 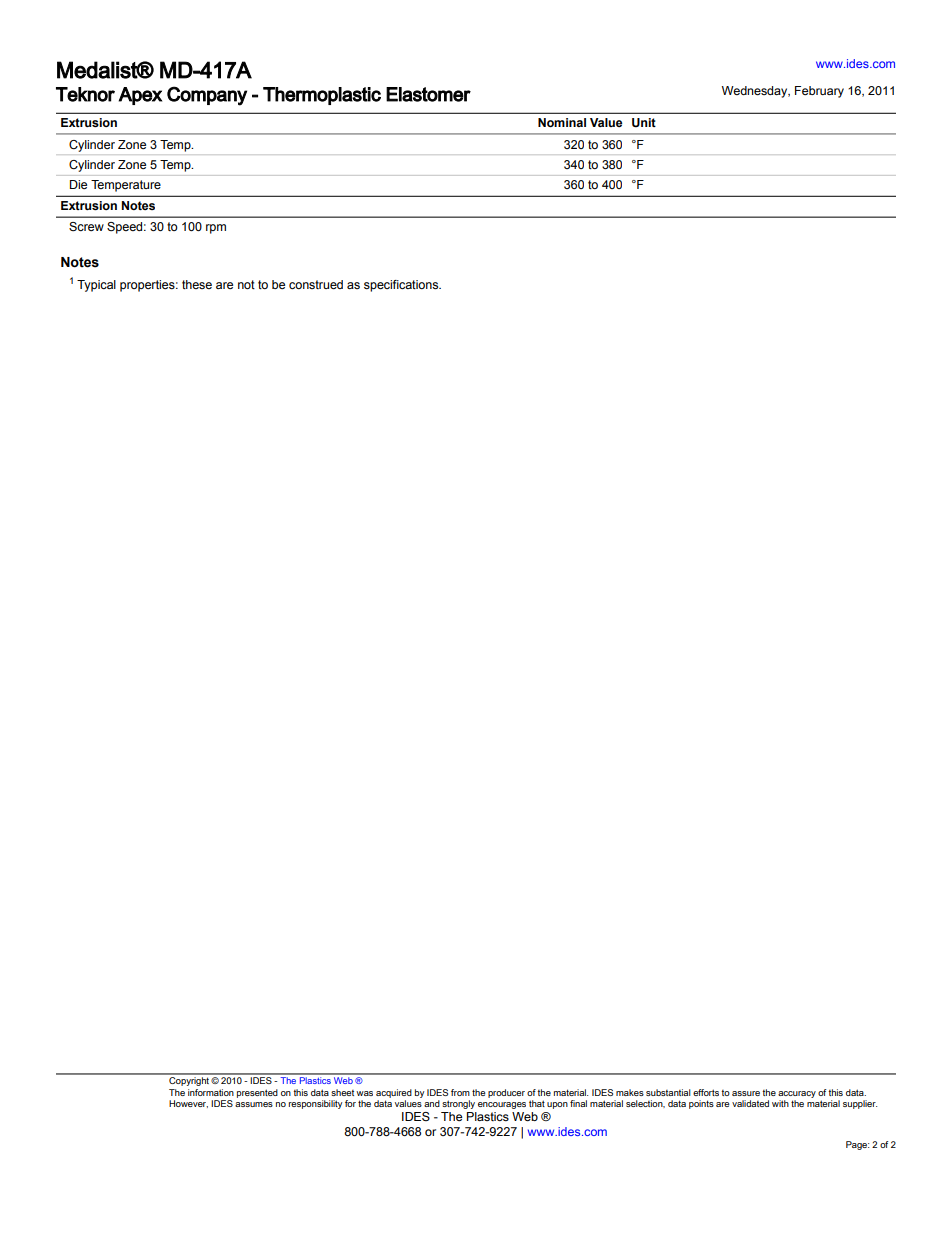 What do you see at coordinates (428, 94) in the screenshot?
I see `Elastomer` at bounding box center [428, 94].
